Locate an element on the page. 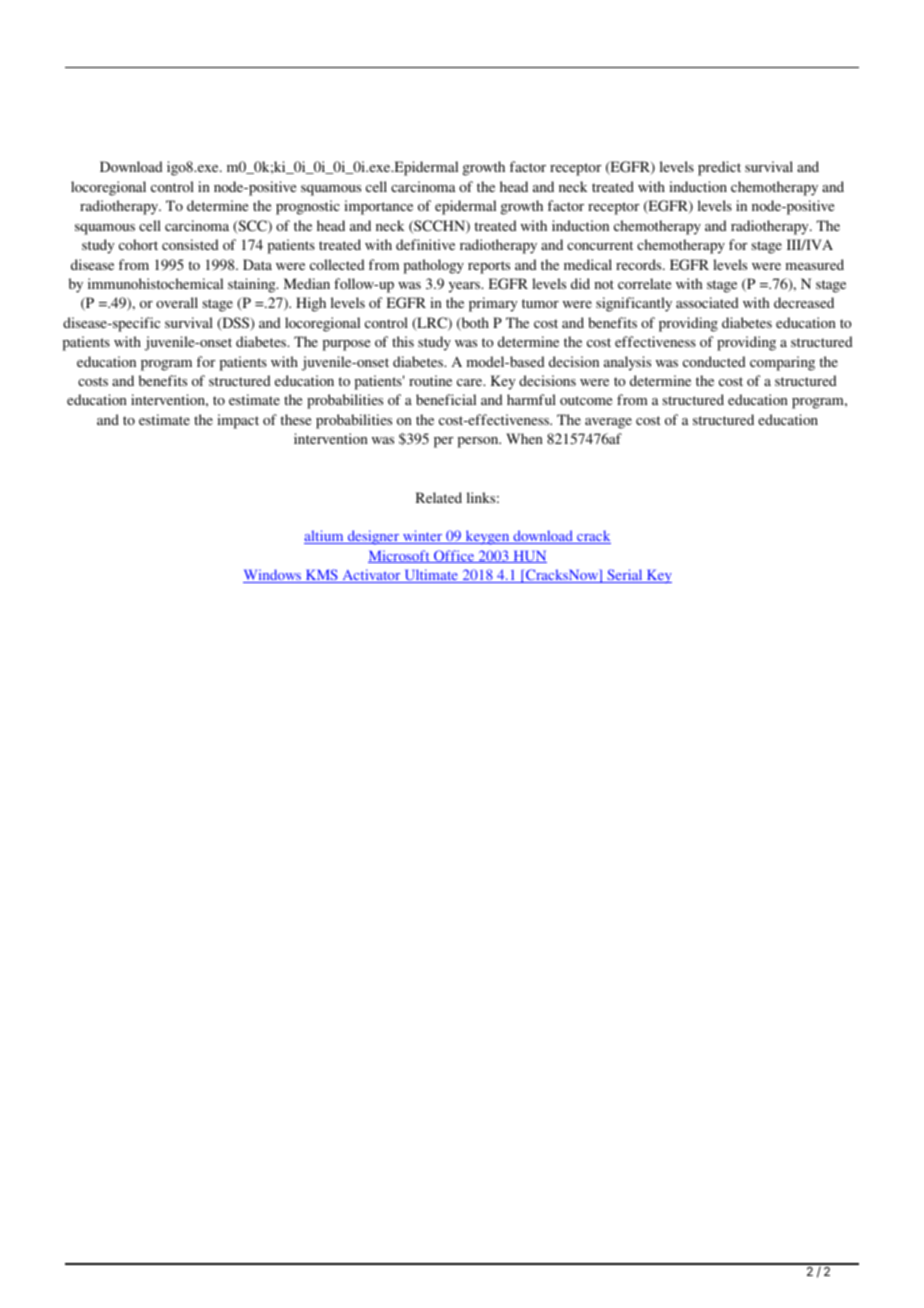 Image resolution: width=924 pixels, height=1308 pixels. Windows is located at coordinates (273, 576).
